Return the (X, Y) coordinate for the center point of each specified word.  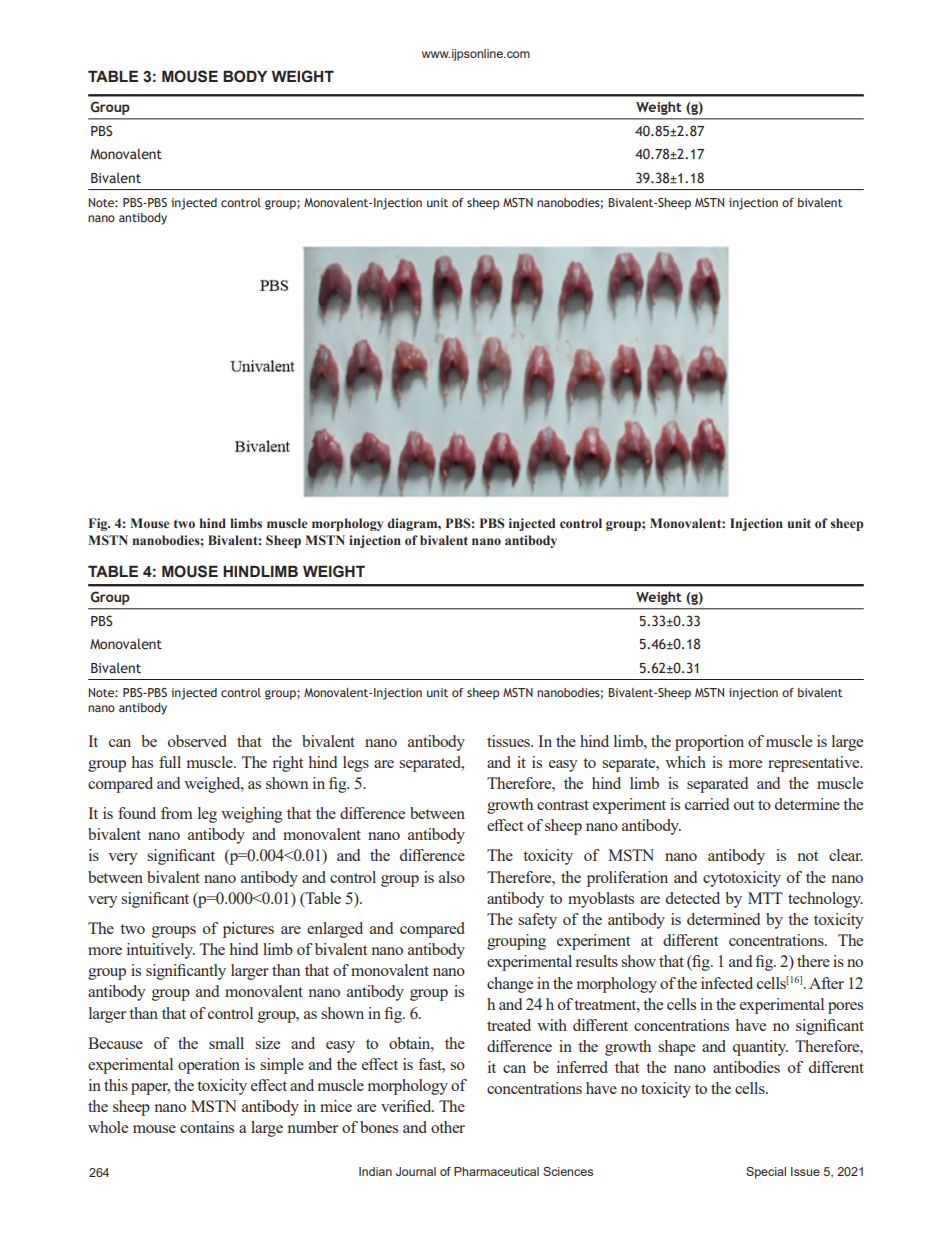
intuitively (161, 951)
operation (209, 1066)
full (170, 762)
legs (356, 764)
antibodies (746, 1067)
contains (207, 1127)
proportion (709, 743)
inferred (582, 1067)
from (177, 813)
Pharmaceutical (496, 1171)
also (452, 877)
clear (846, 855)
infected (727, 983)
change (510, 985)
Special (766, 1173)
